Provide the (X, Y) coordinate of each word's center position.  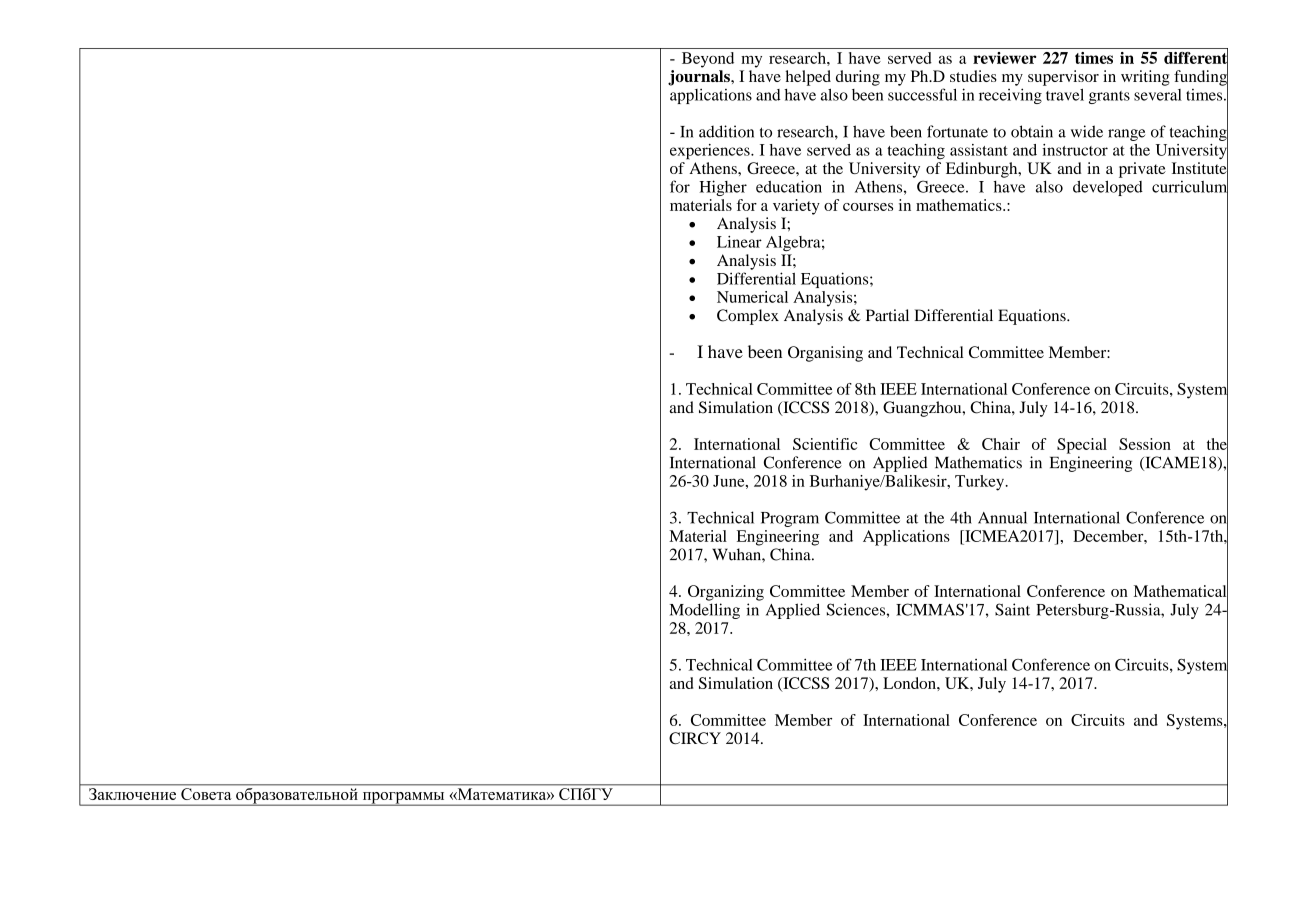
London (910, 683)
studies (973, 76)
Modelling (705, 611)
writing (1145, 78)
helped (808, 78)
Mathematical (1181, 591)
